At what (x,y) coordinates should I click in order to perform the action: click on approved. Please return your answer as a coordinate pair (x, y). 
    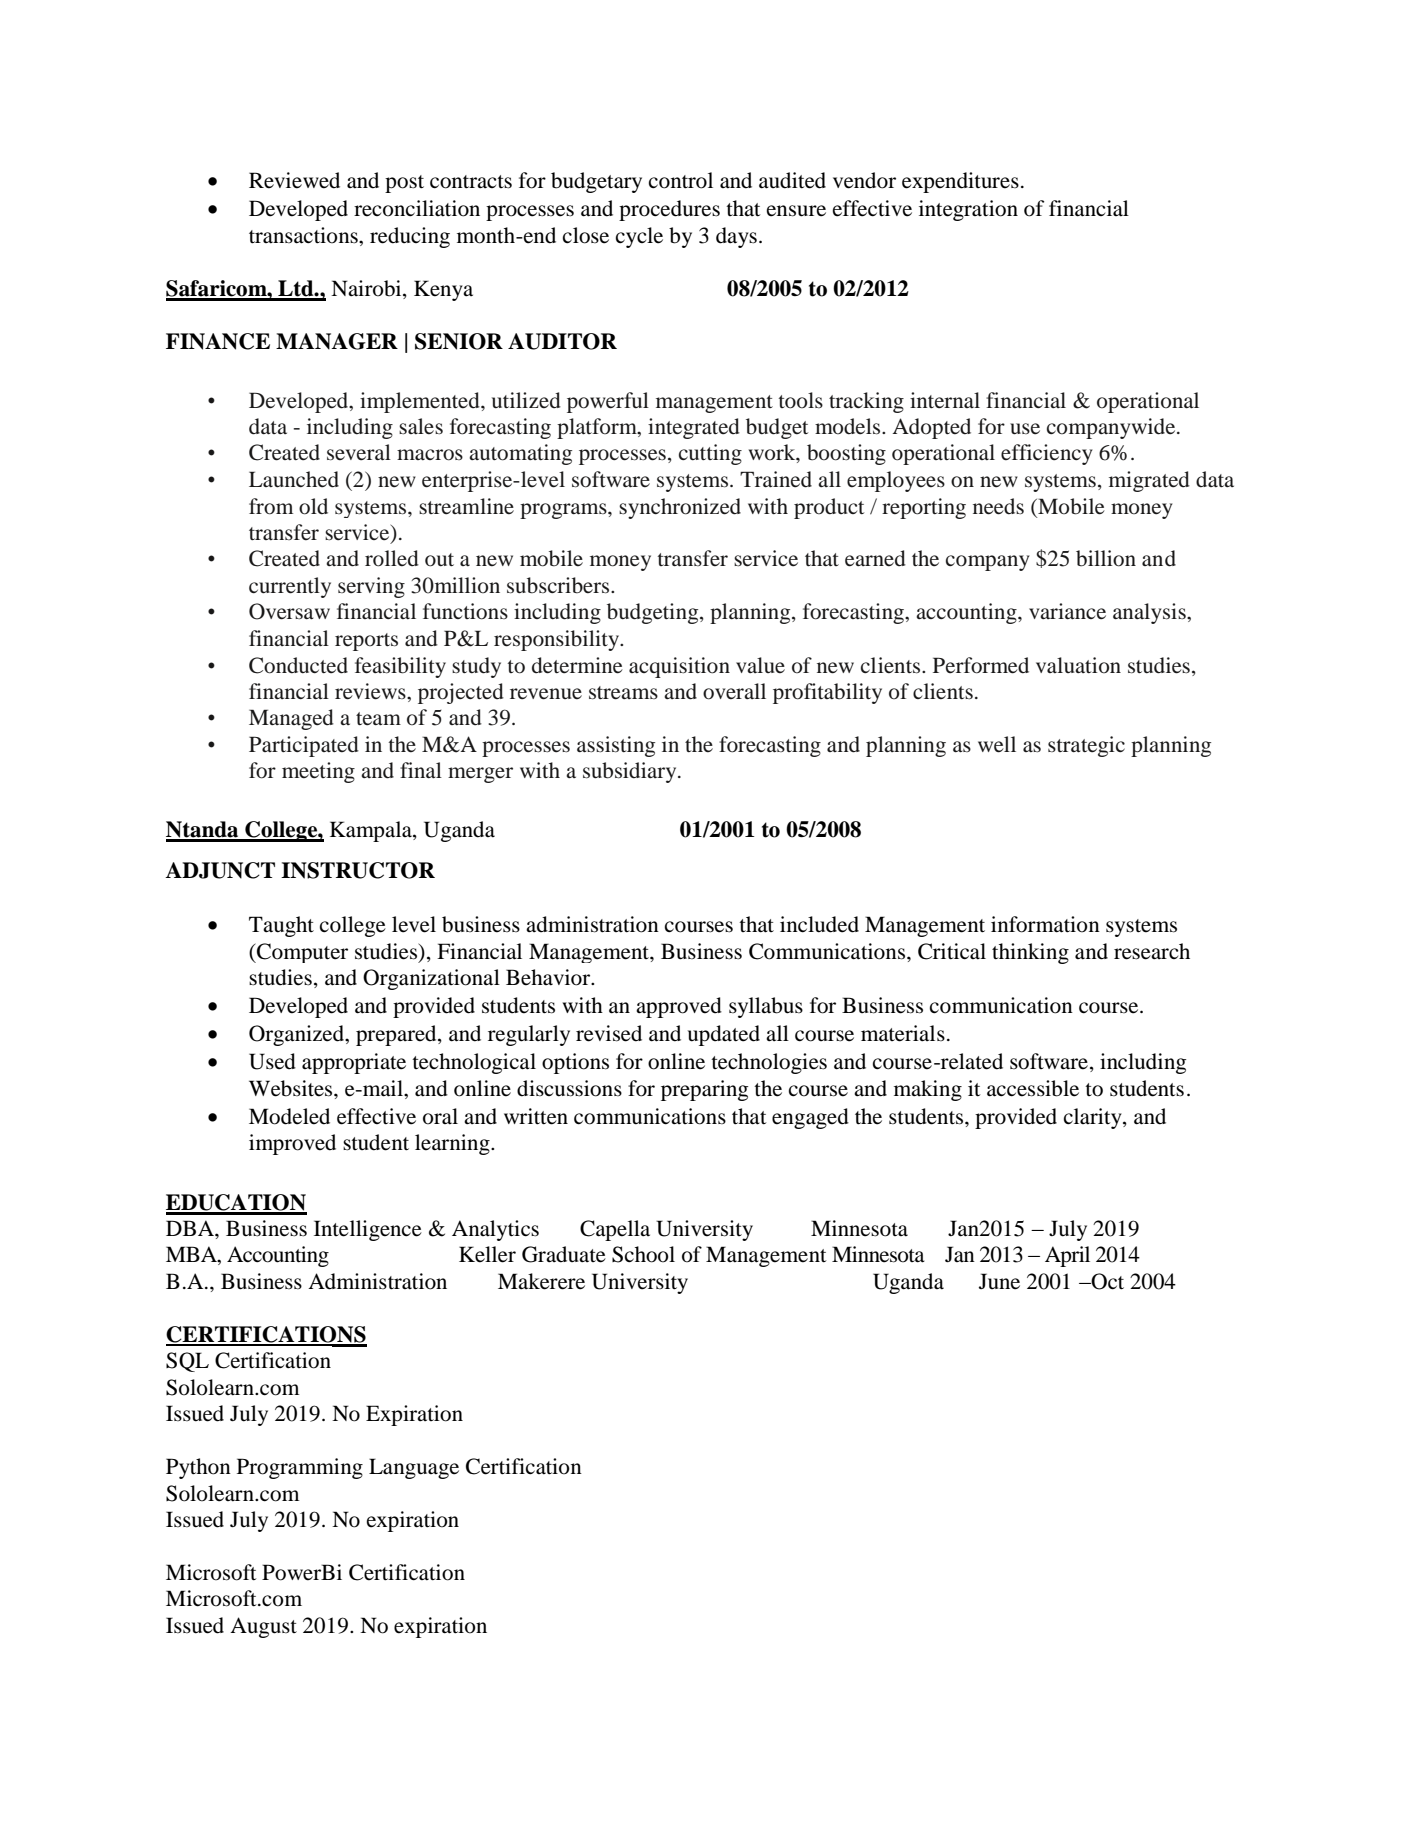
    Looking at the image, I should click on (679, 1007).
